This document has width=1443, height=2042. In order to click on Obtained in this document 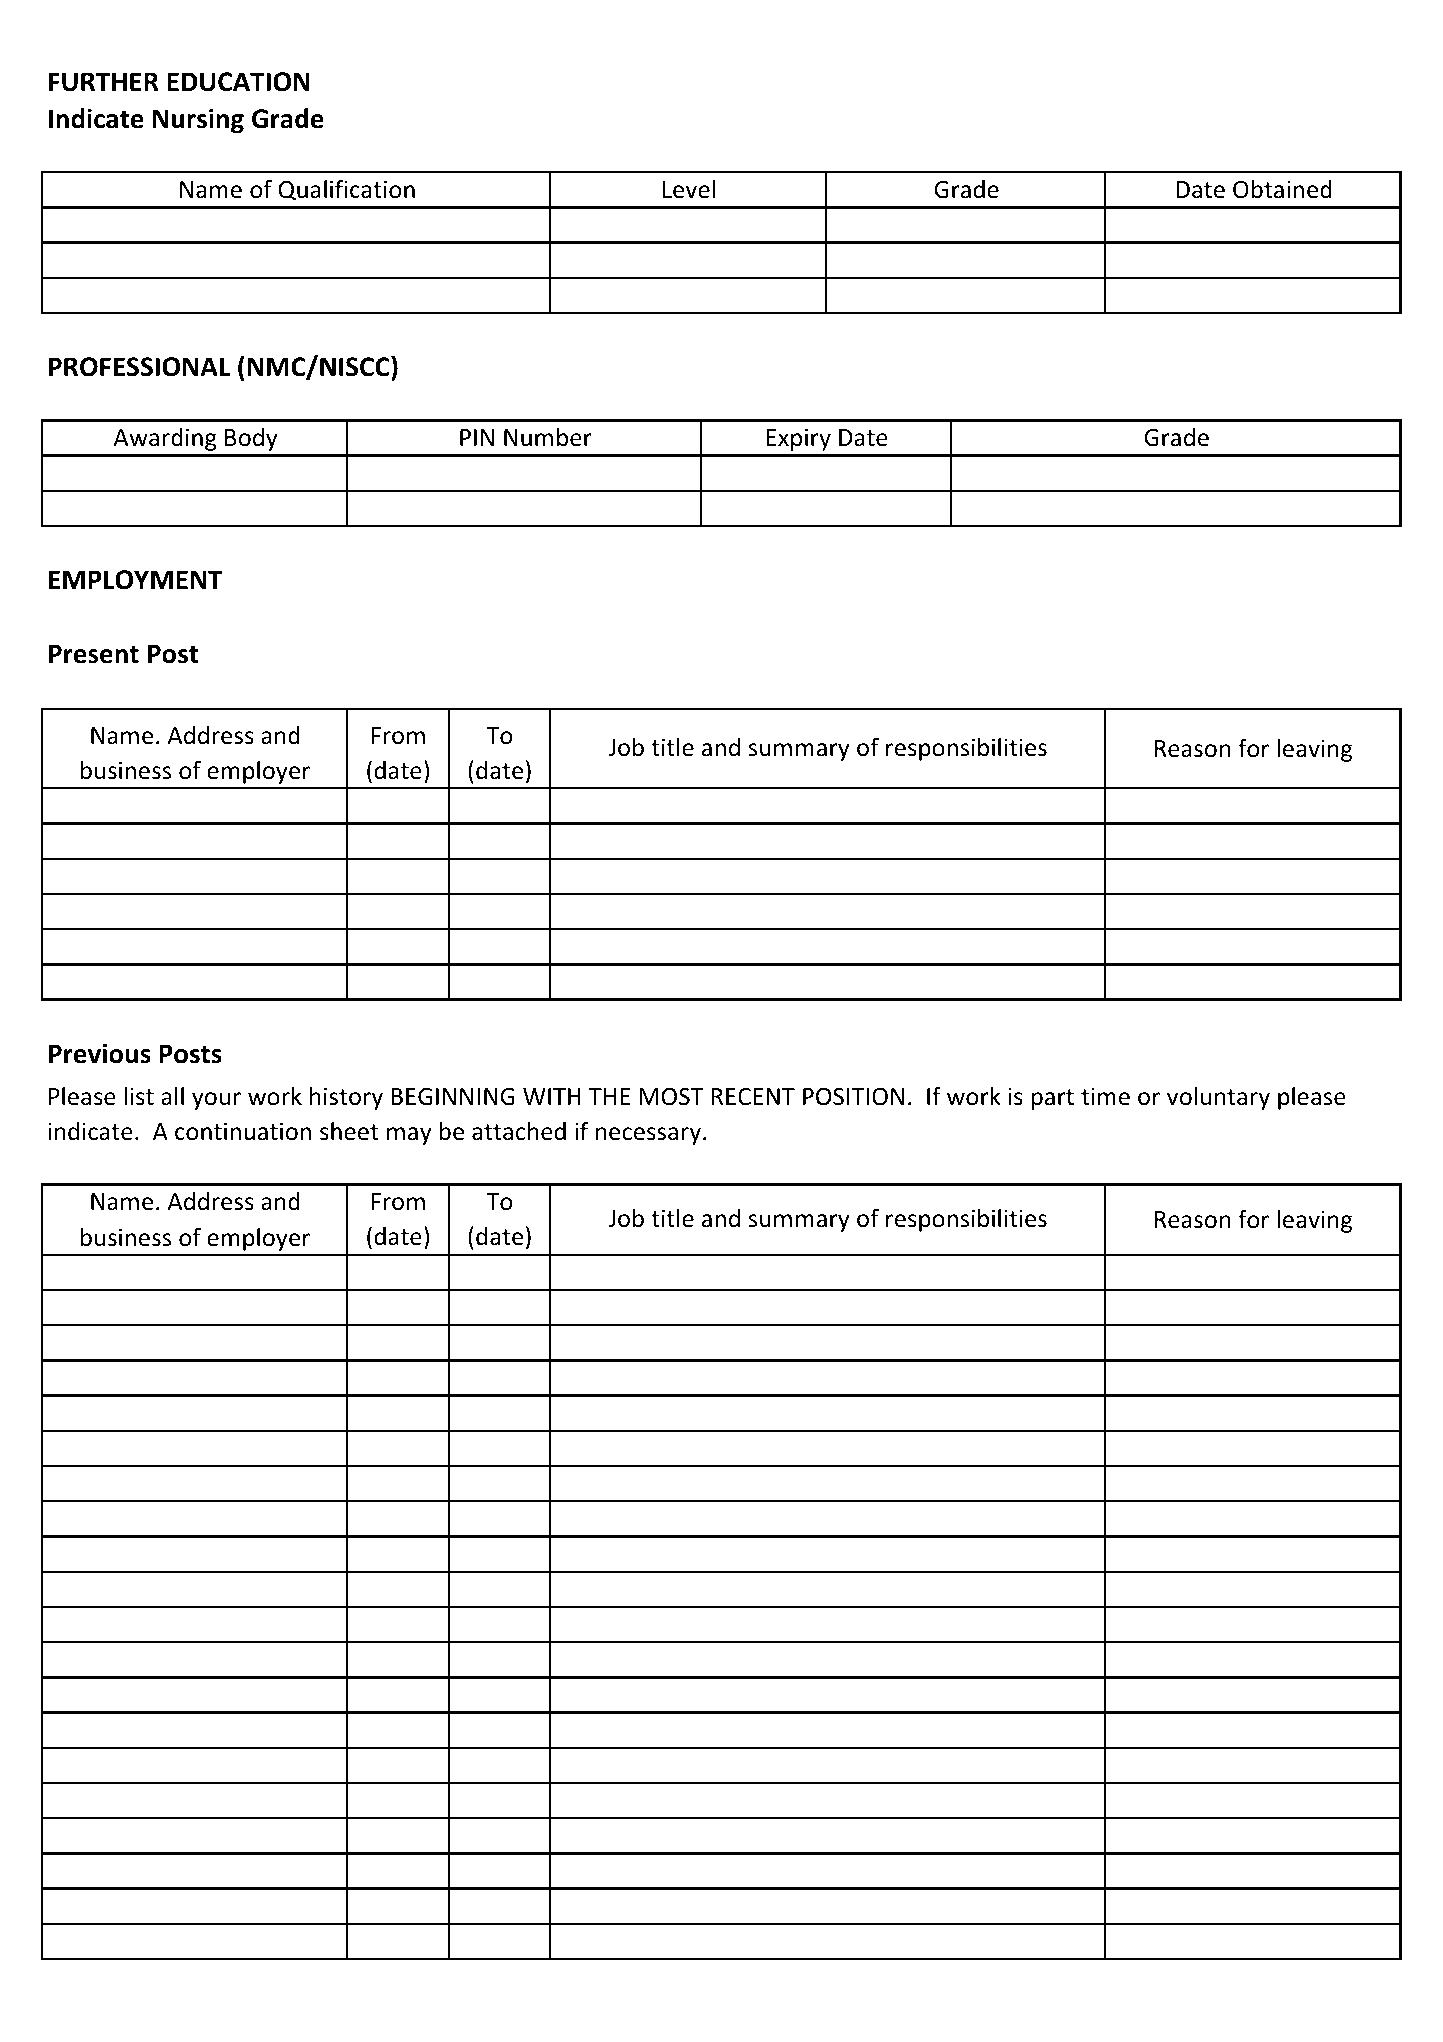, I will do `click(1282, 189)`.
